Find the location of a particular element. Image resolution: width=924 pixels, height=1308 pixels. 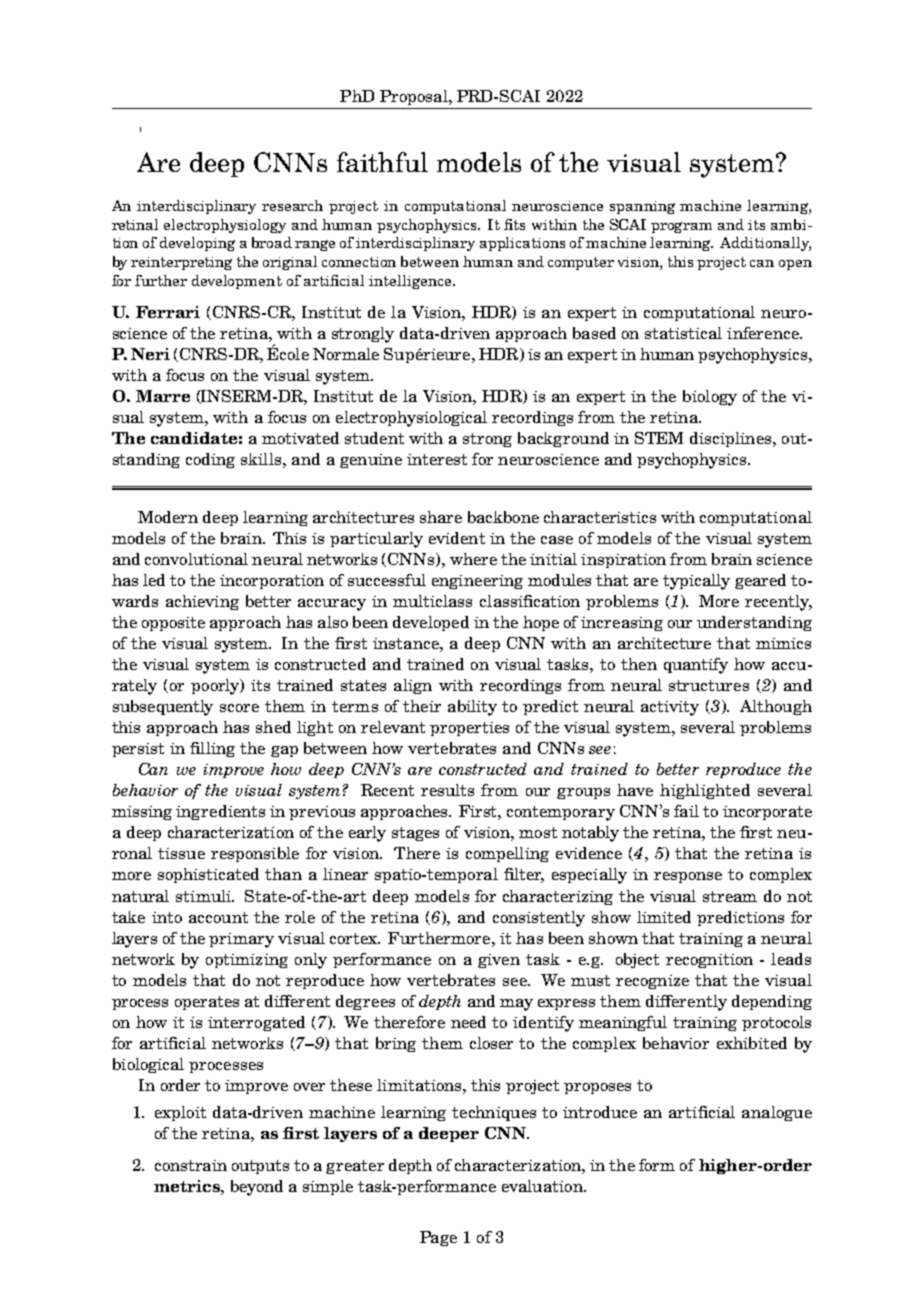

electrophysiology is located at coordinates (225, 226).
